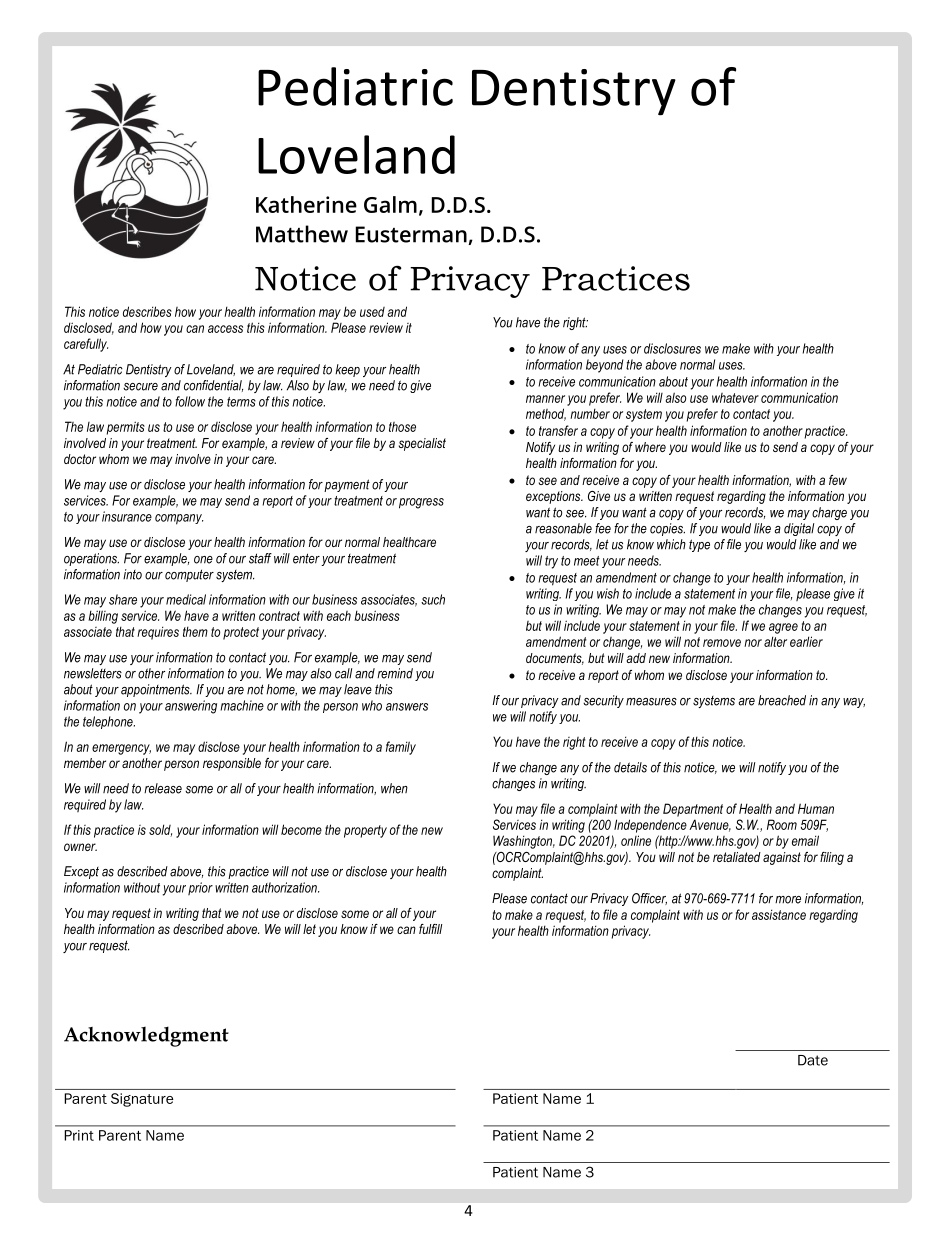 The image size is (952, 1233). What do you see at coordinates (838, 480) in the screenshot?
I see `few` at bounding box center [838, 480].
